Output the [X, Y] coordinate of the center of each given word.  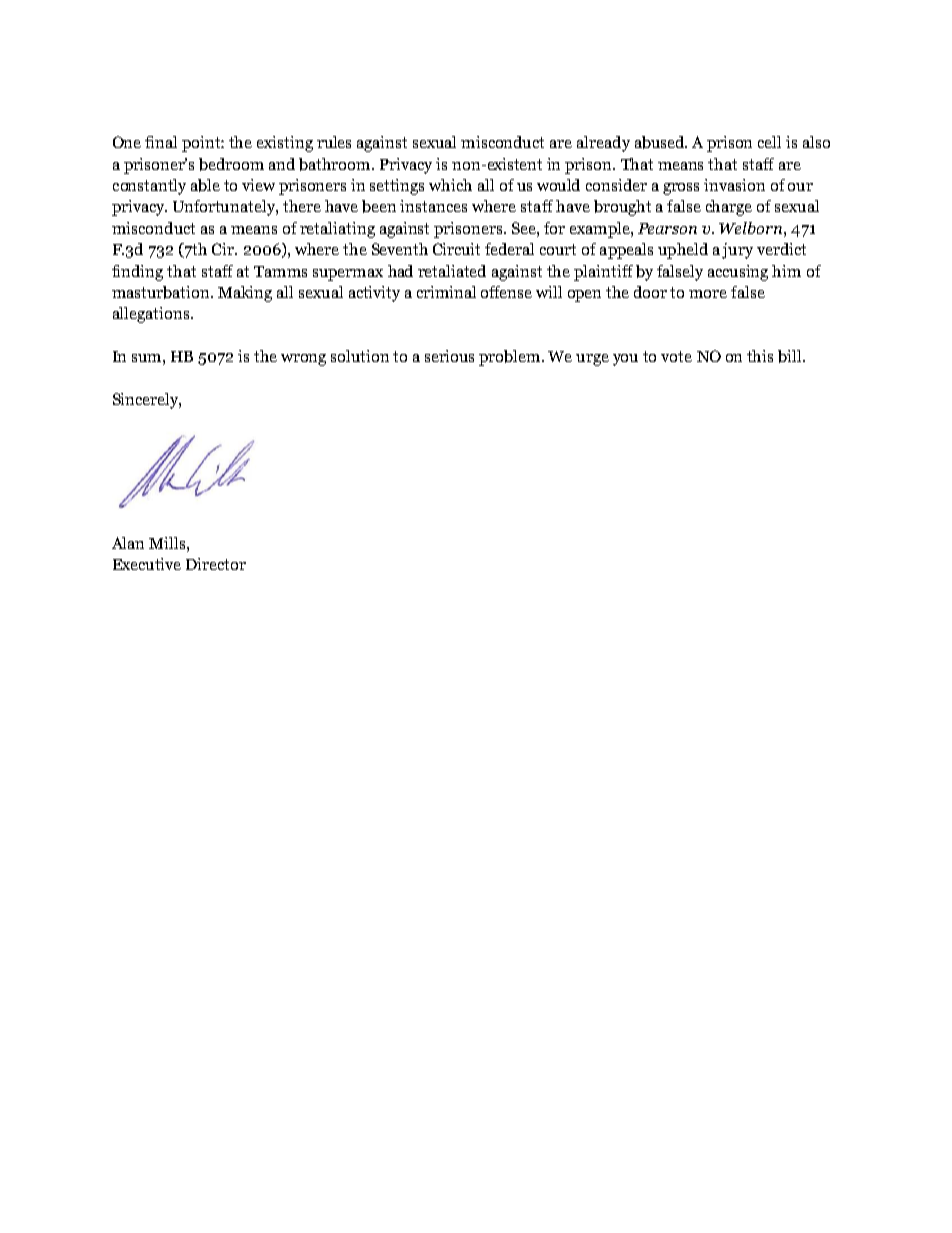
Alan [128, 543]
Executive [147, 564]
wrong [303, 360]
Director [216, 564]
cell [769, 142]
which [450, 185]
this [760, 356]
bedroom [231, 164]
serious [449, 356]
